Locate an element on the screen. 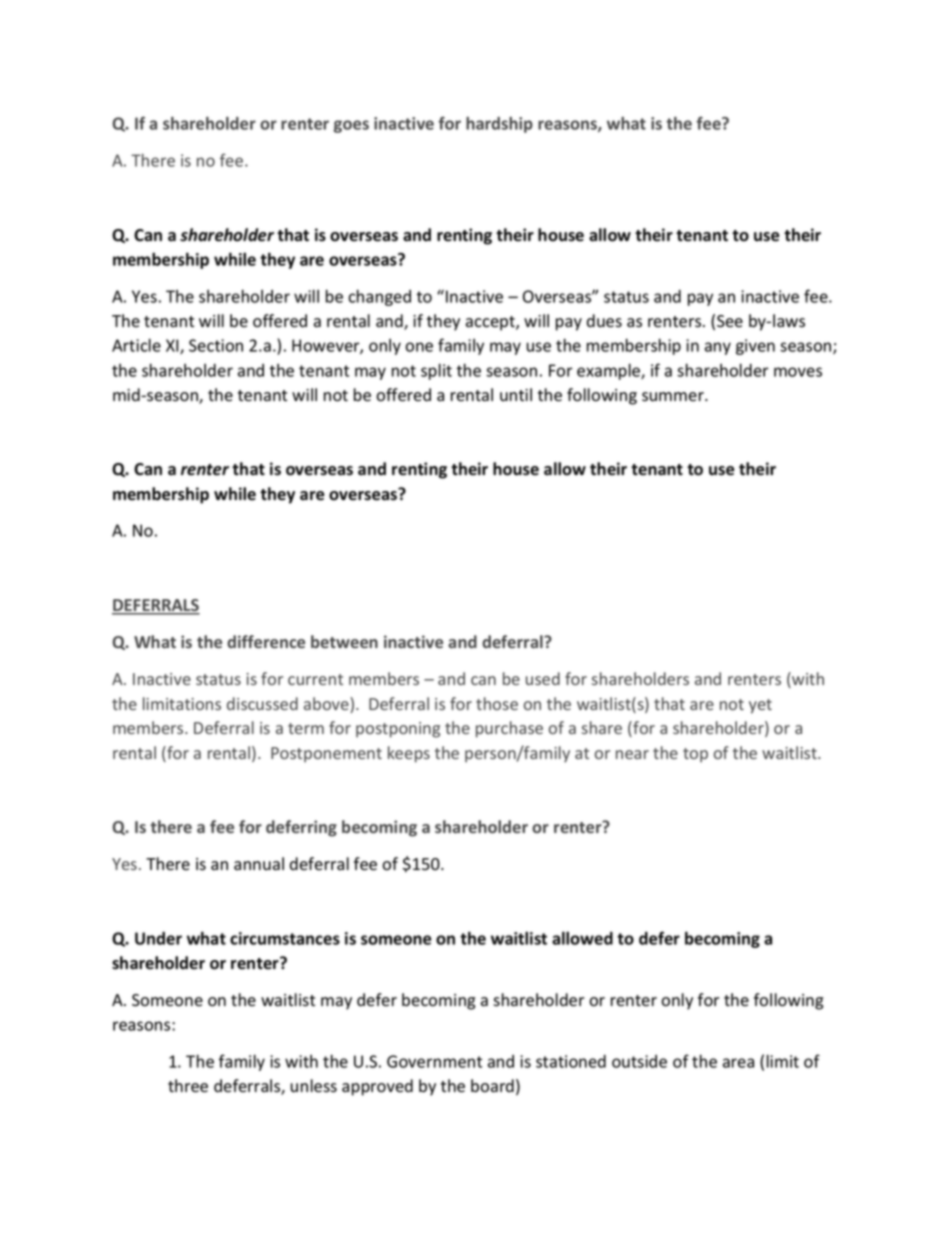 This screenshot has height=1233, width=952. purchase is located at coordinates (509, 729).
